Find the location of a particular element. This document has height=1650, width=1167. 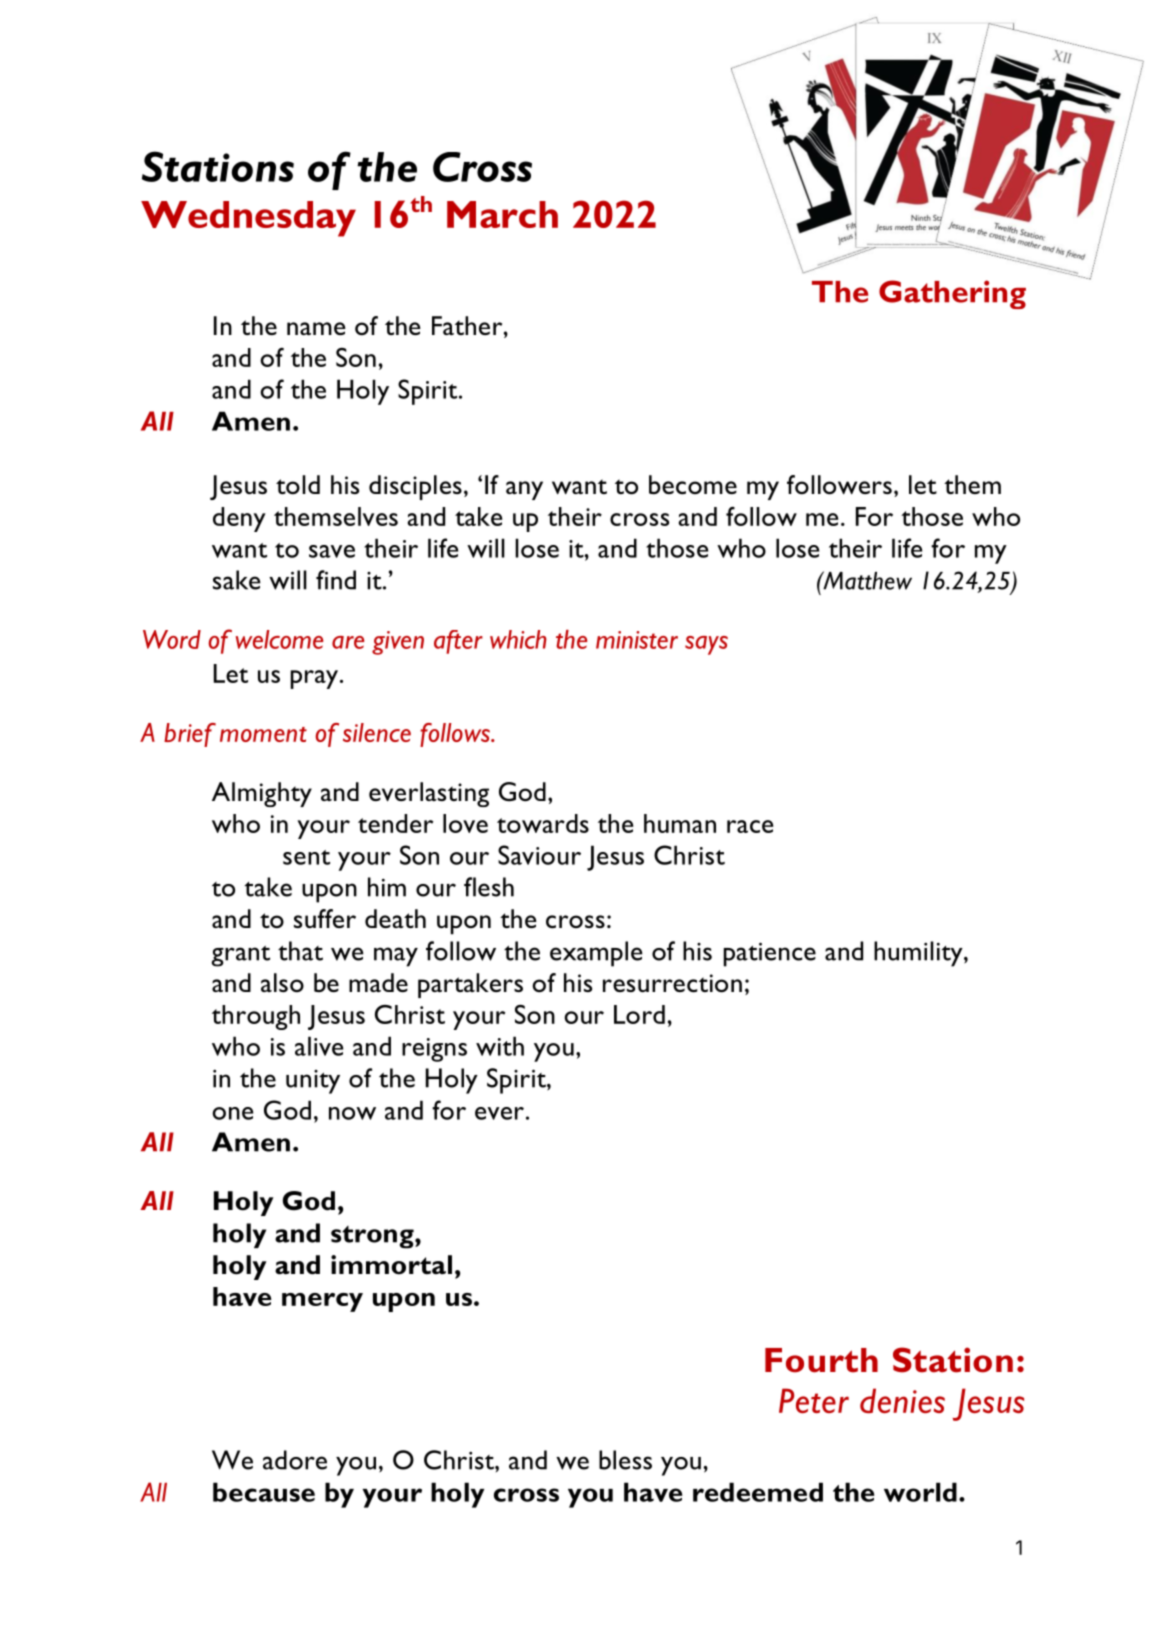

race is located at coordinates (750, 826).
